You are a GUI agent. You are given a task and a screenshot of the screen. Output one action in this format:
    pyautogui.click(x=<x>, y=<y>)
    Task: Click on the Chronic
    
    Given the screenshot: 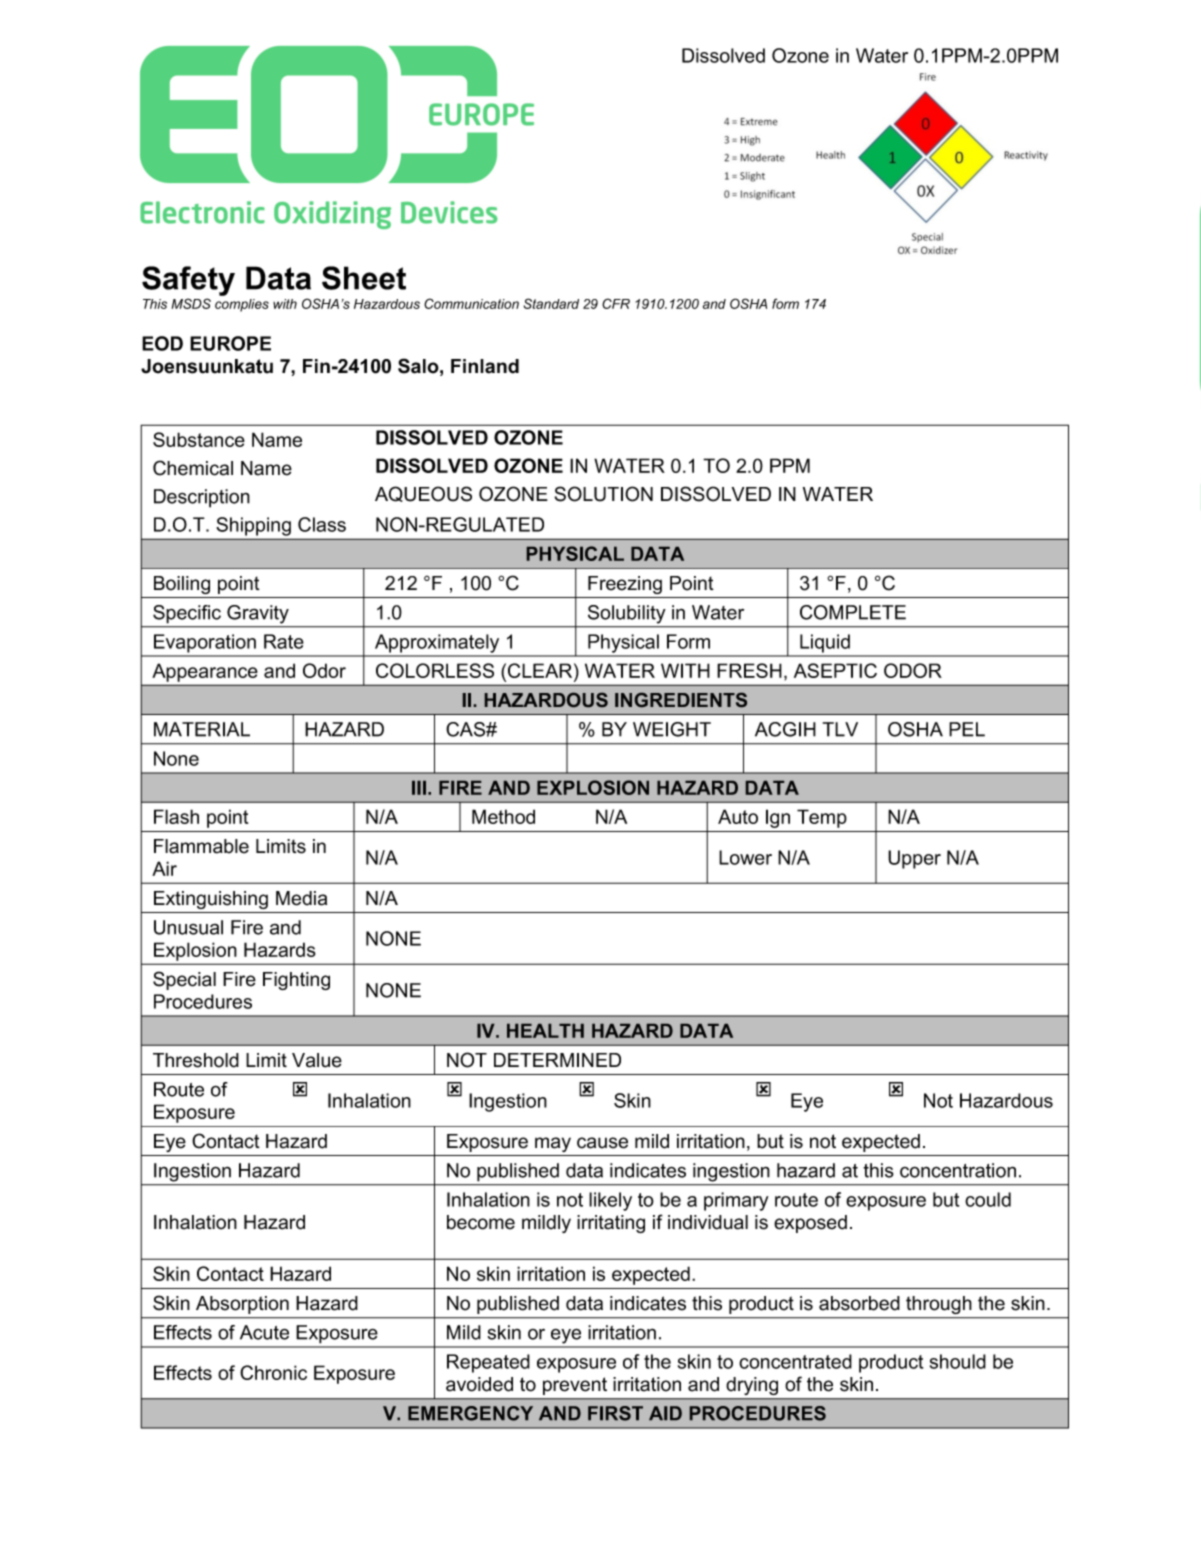 What is the action you would take?
    pyautogui.click(x=273, y=1372)
